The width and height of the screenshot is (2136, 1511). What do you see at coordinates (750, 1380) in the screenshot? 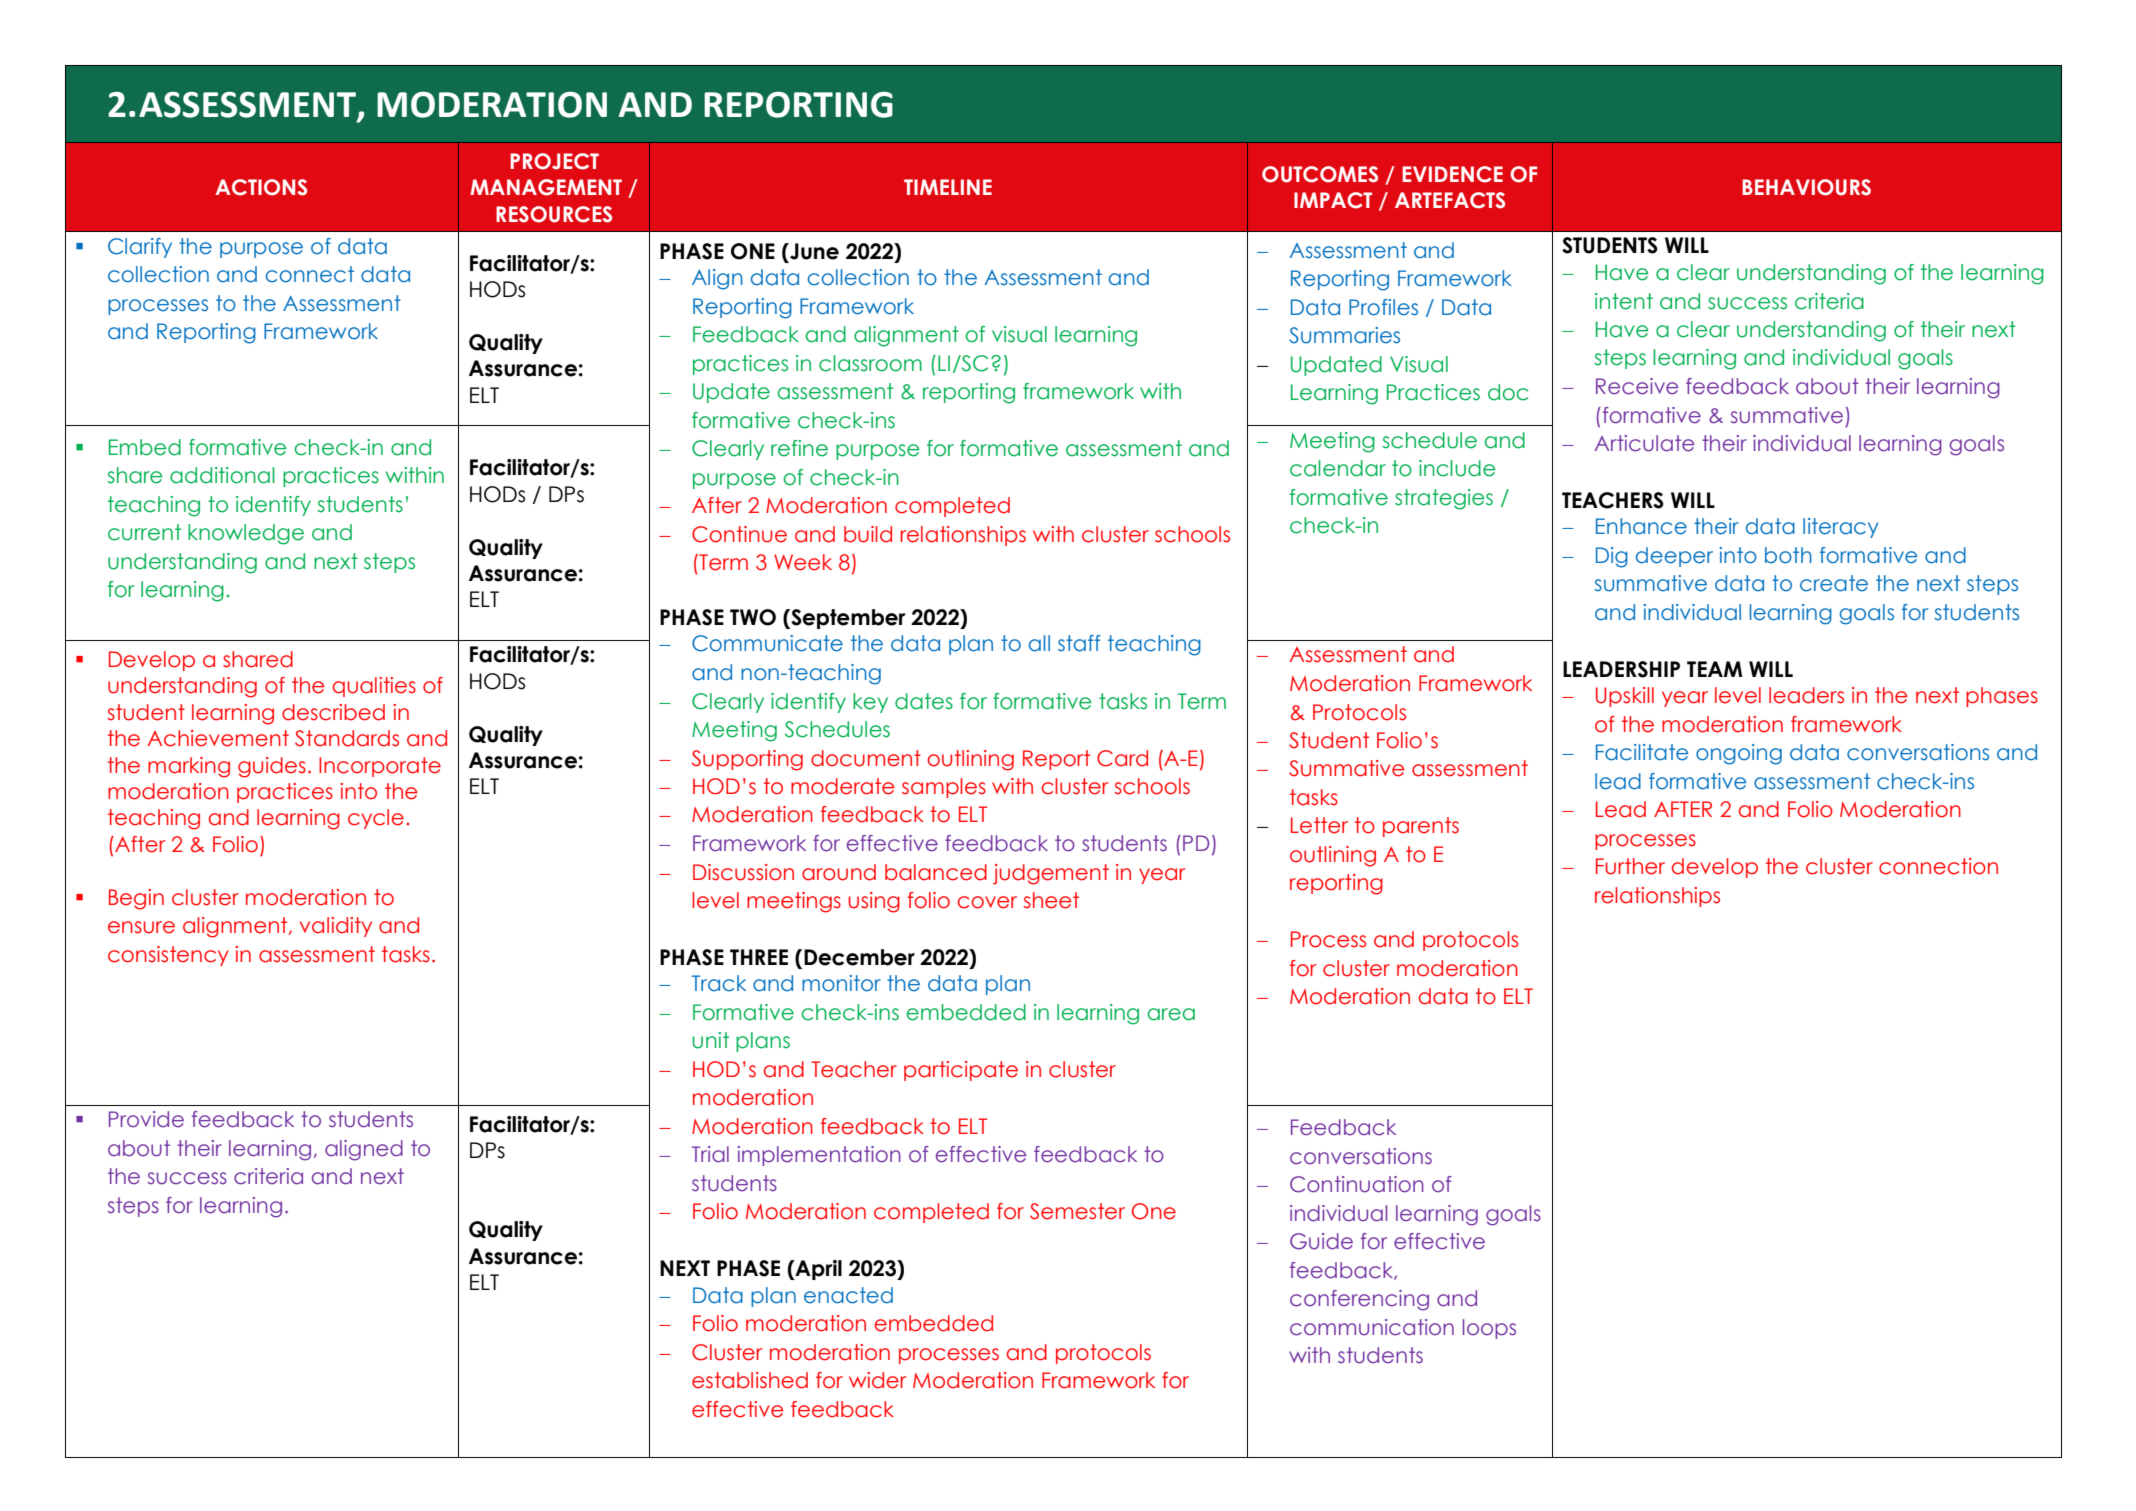
I see `established` at bounding box center [750, 1380].
